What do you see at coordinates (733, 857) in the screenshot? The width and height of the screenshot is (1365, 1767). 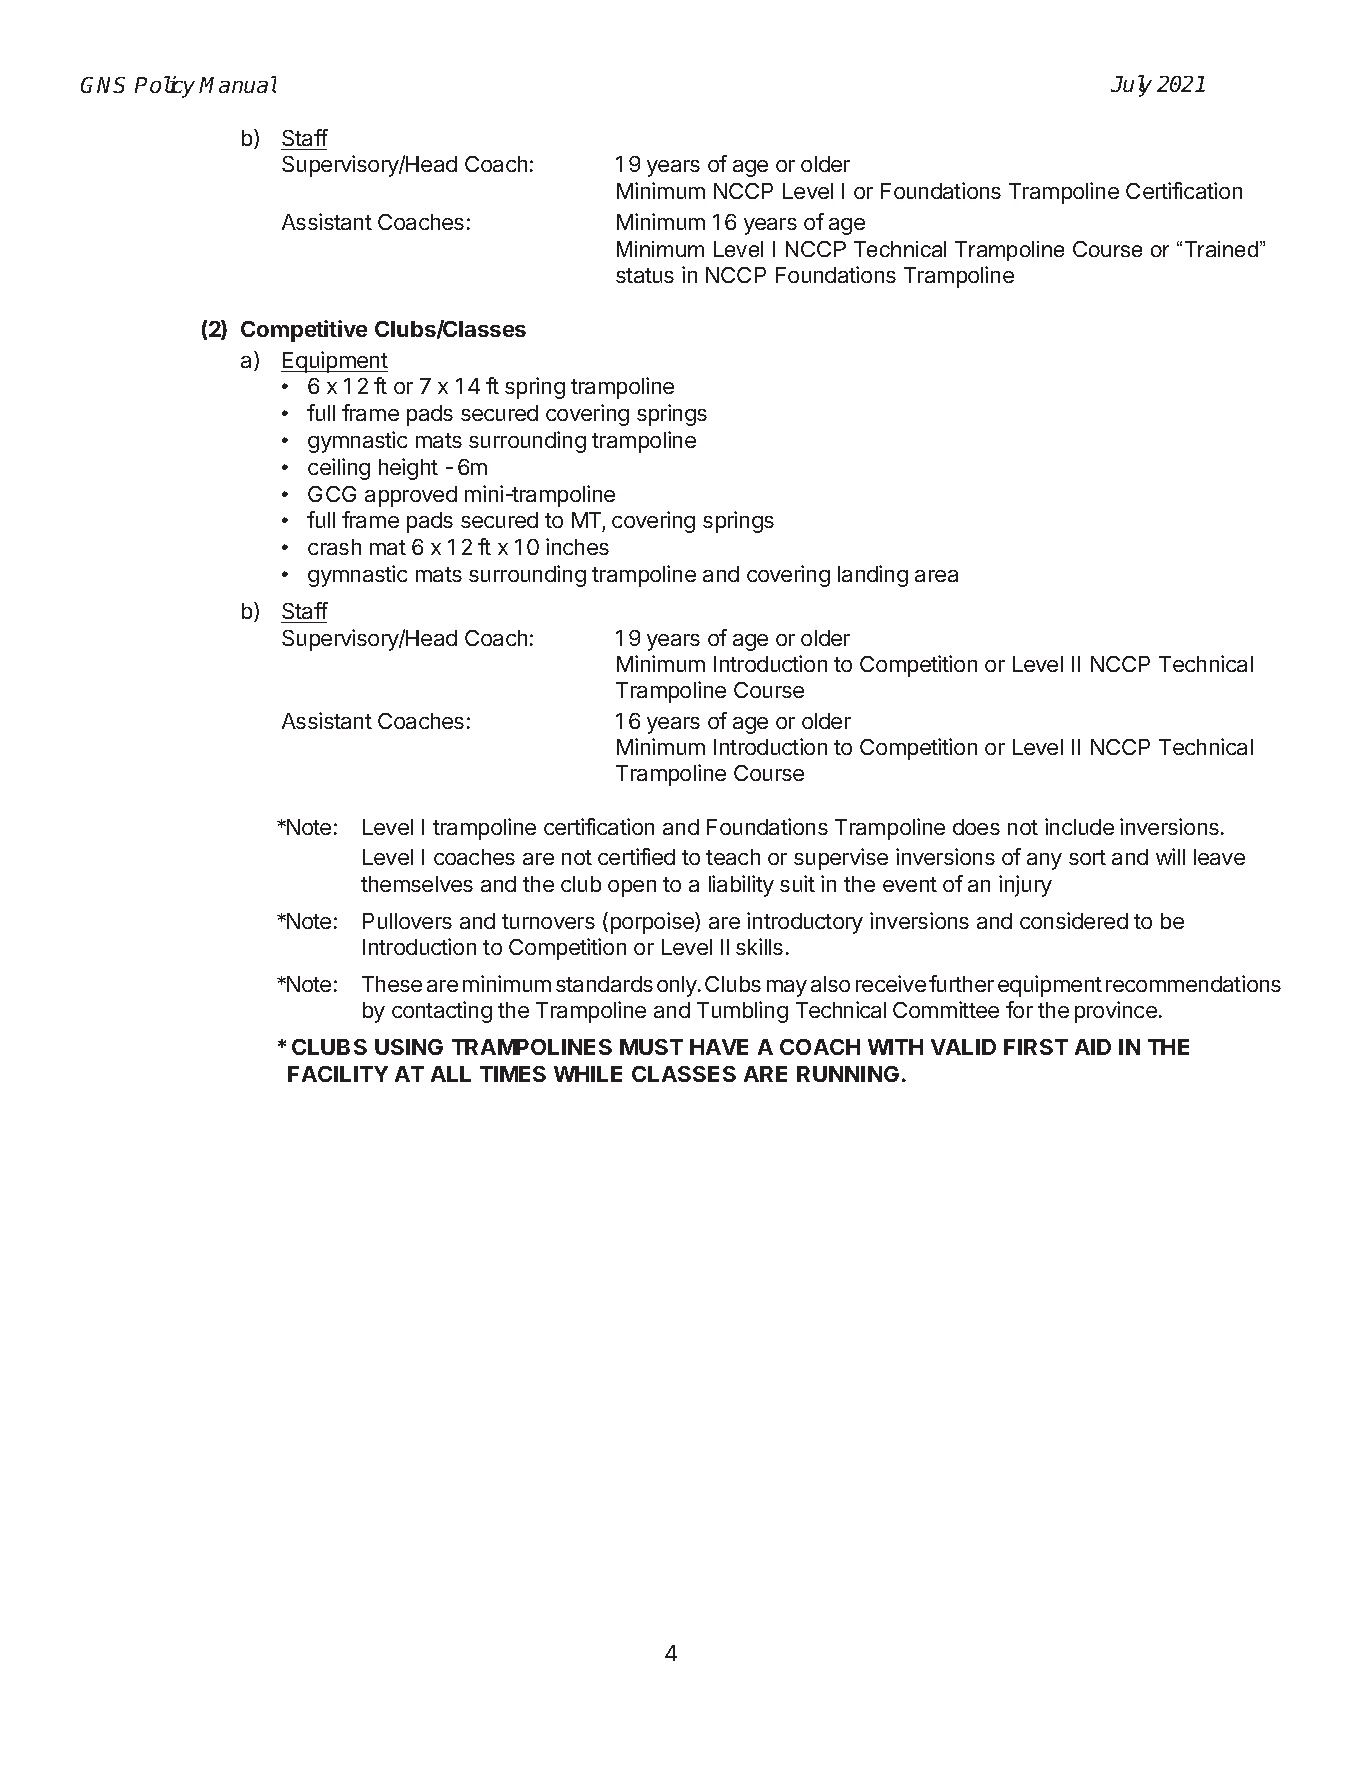 I see `teach` at bounding box center [733, 857].
